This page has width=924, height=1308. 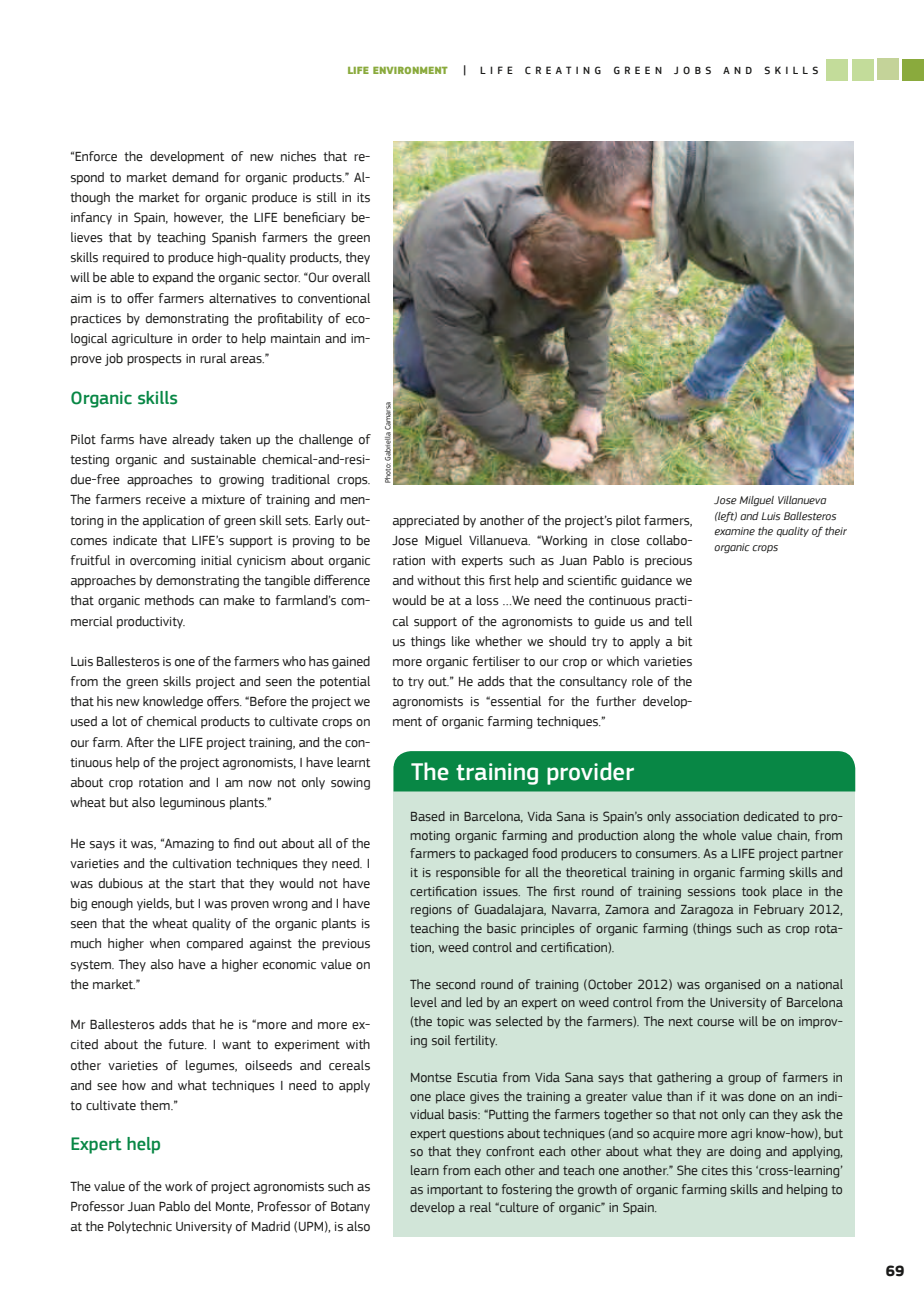 What do you see at coordinates (811, 1114) in the page?
I see `ask` at bounding box center [811, 1114].
